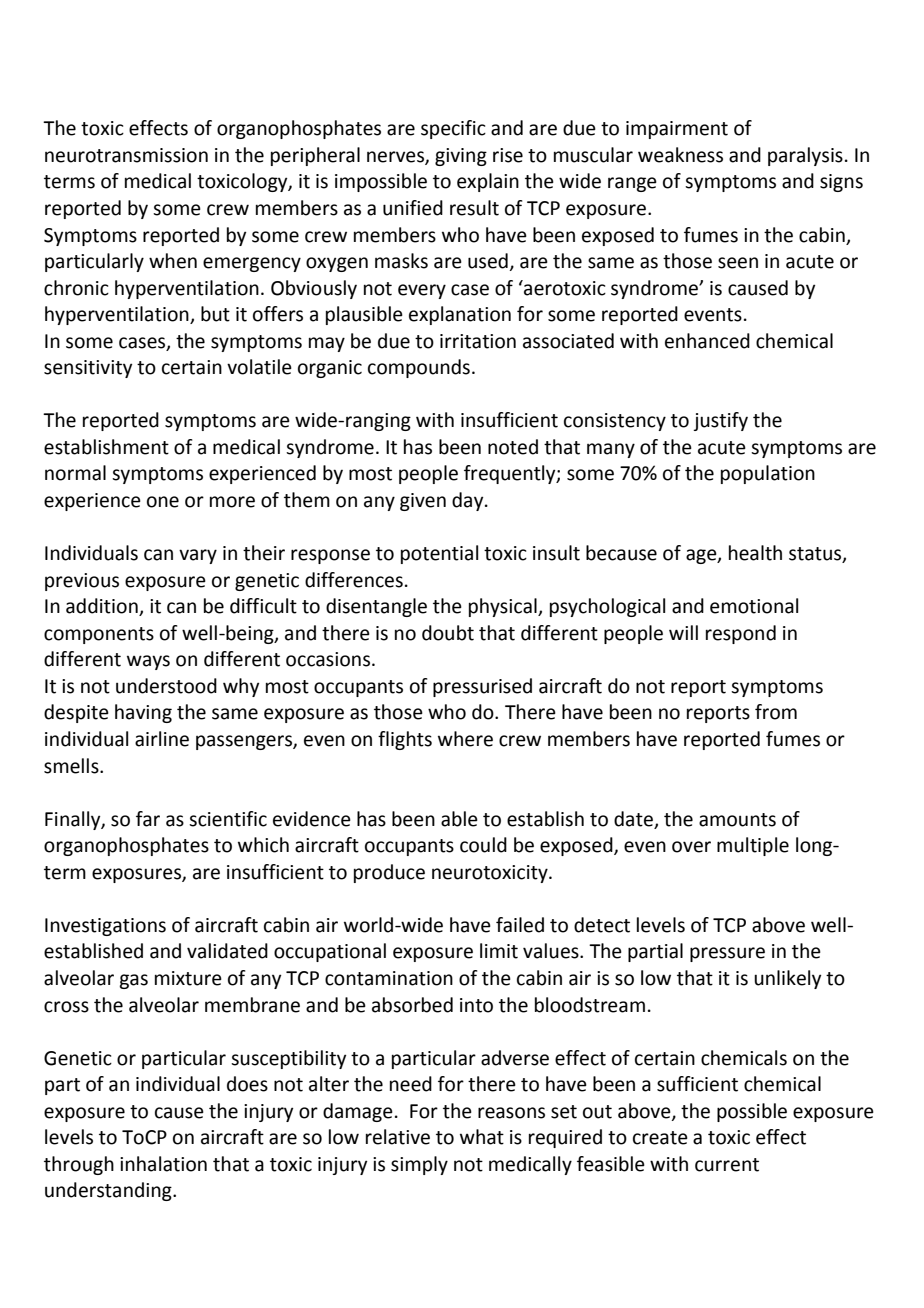  Describe the element at coordinates (419, 1165) in the screenshot. I see `simply` at that location.
